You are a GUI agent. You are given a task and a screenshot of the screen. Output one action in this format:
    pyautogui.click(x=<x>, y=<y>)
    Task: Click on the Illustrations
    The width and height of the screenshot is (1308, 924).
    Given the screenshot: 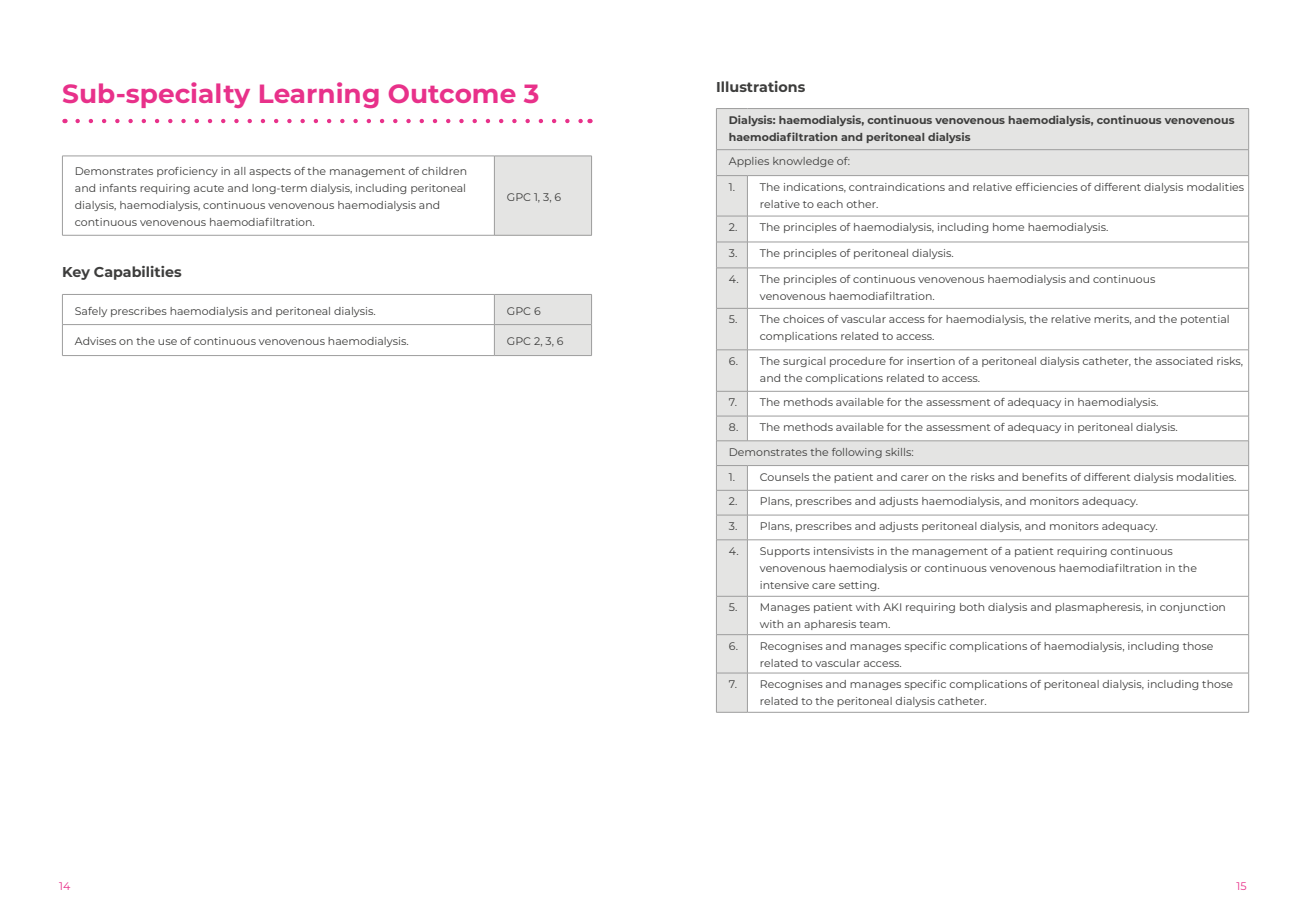 What is the action you would take?
    pyautogui.click(x=761, y=86)
